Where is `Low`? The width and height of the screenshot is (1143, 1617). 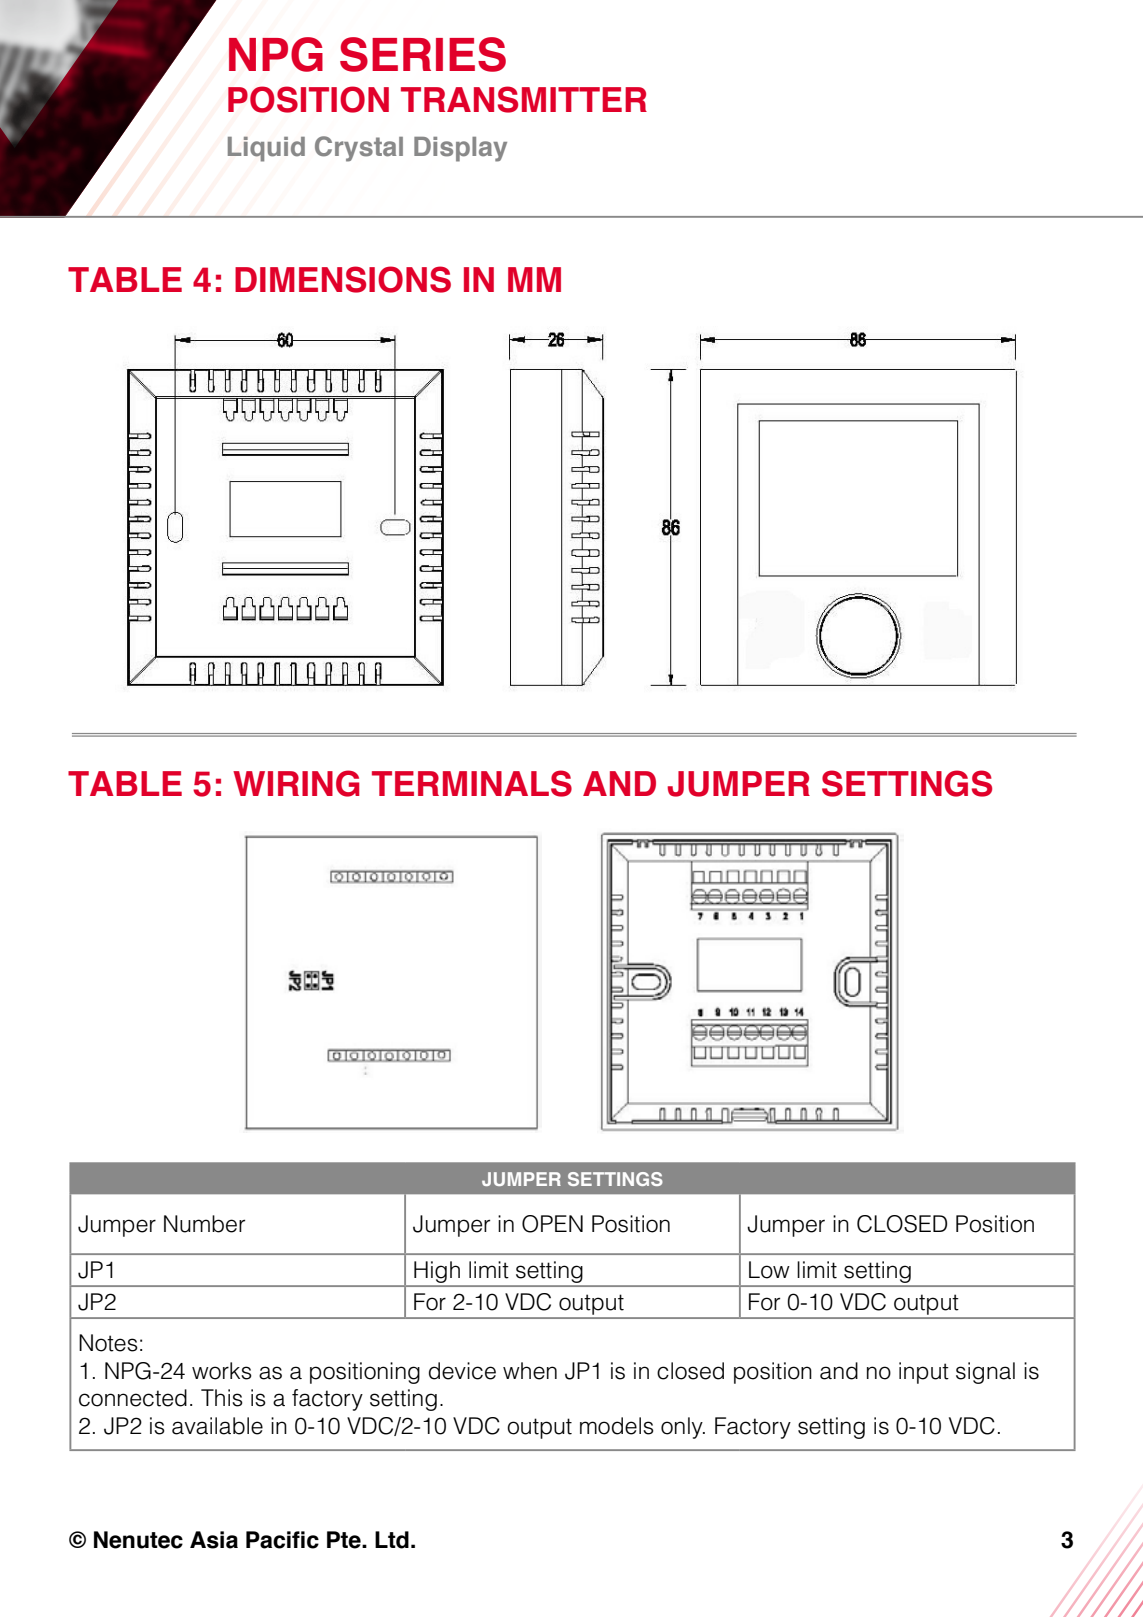
Low is located at coordinates (769, 1270).
